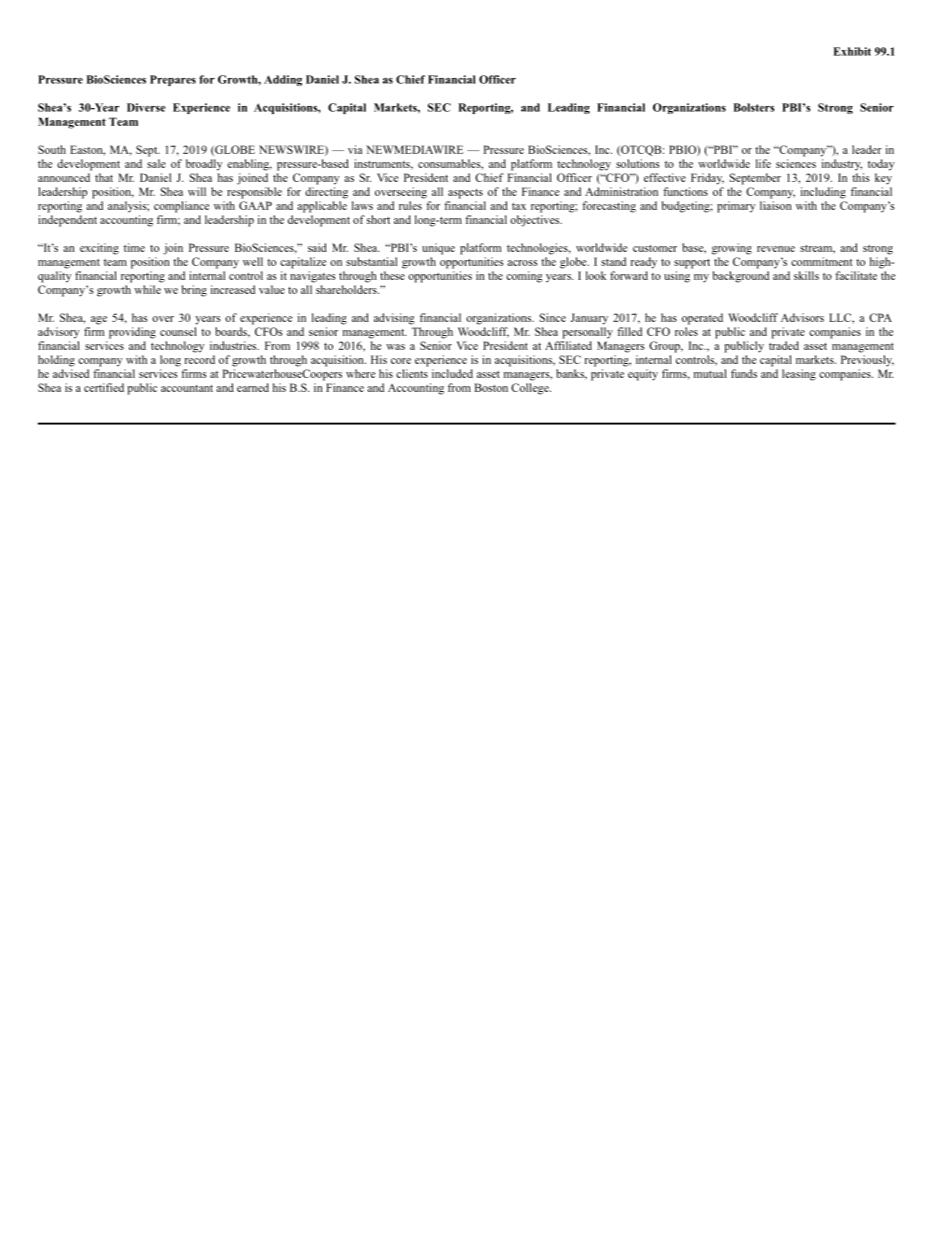 Image resolution: width=952 pixels, height=1233 pixels. Describe the element at coordinates (181, 207) in the screenshot. I see `compliance` at that location.
